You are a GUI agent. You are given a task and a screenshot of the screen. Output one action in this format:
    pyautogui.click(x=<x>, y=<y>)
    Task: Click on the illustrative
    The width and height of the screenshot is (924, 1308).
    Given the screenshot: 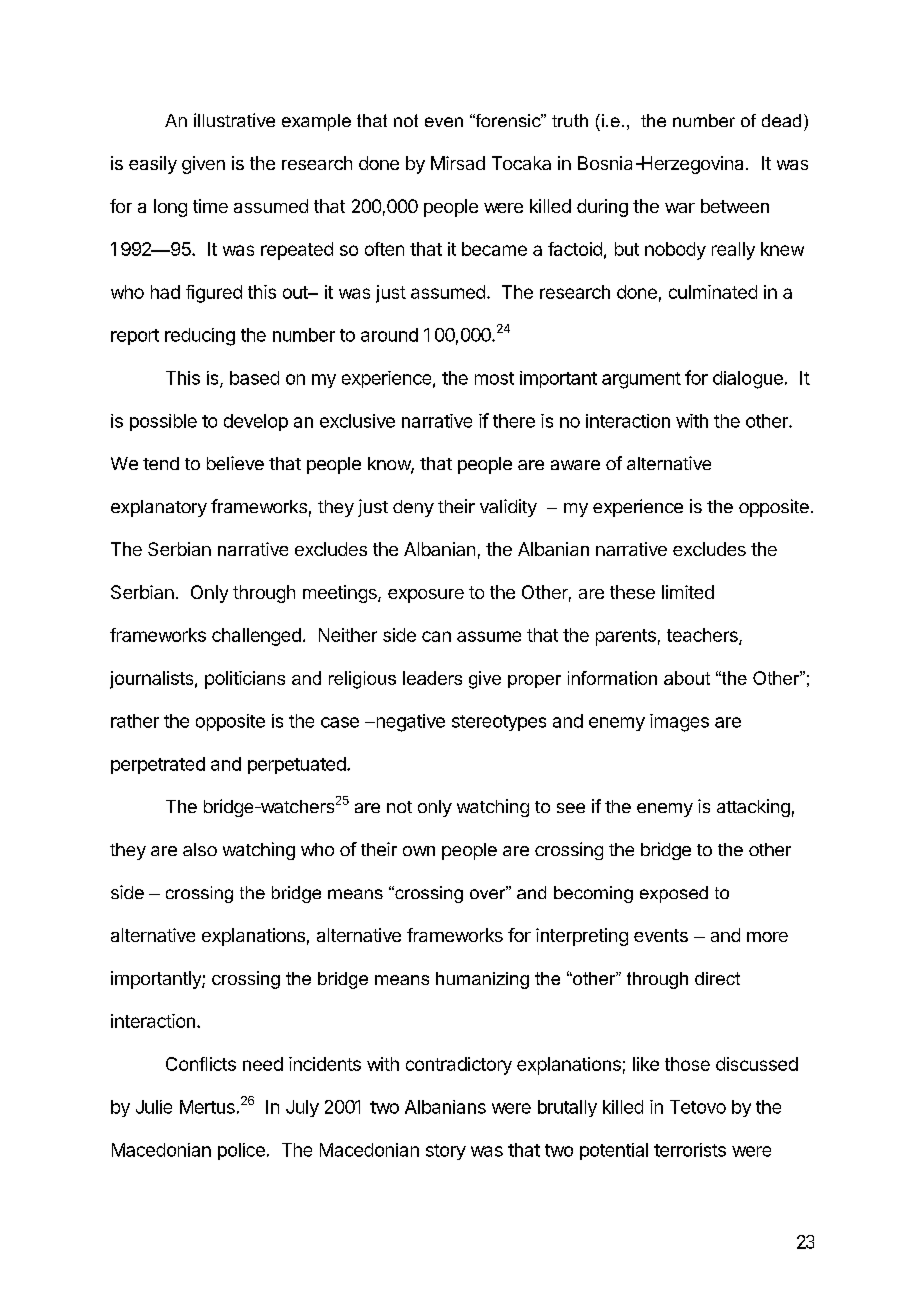 What is the action you would take?
    pyautogui.click(x=234, y=120)
